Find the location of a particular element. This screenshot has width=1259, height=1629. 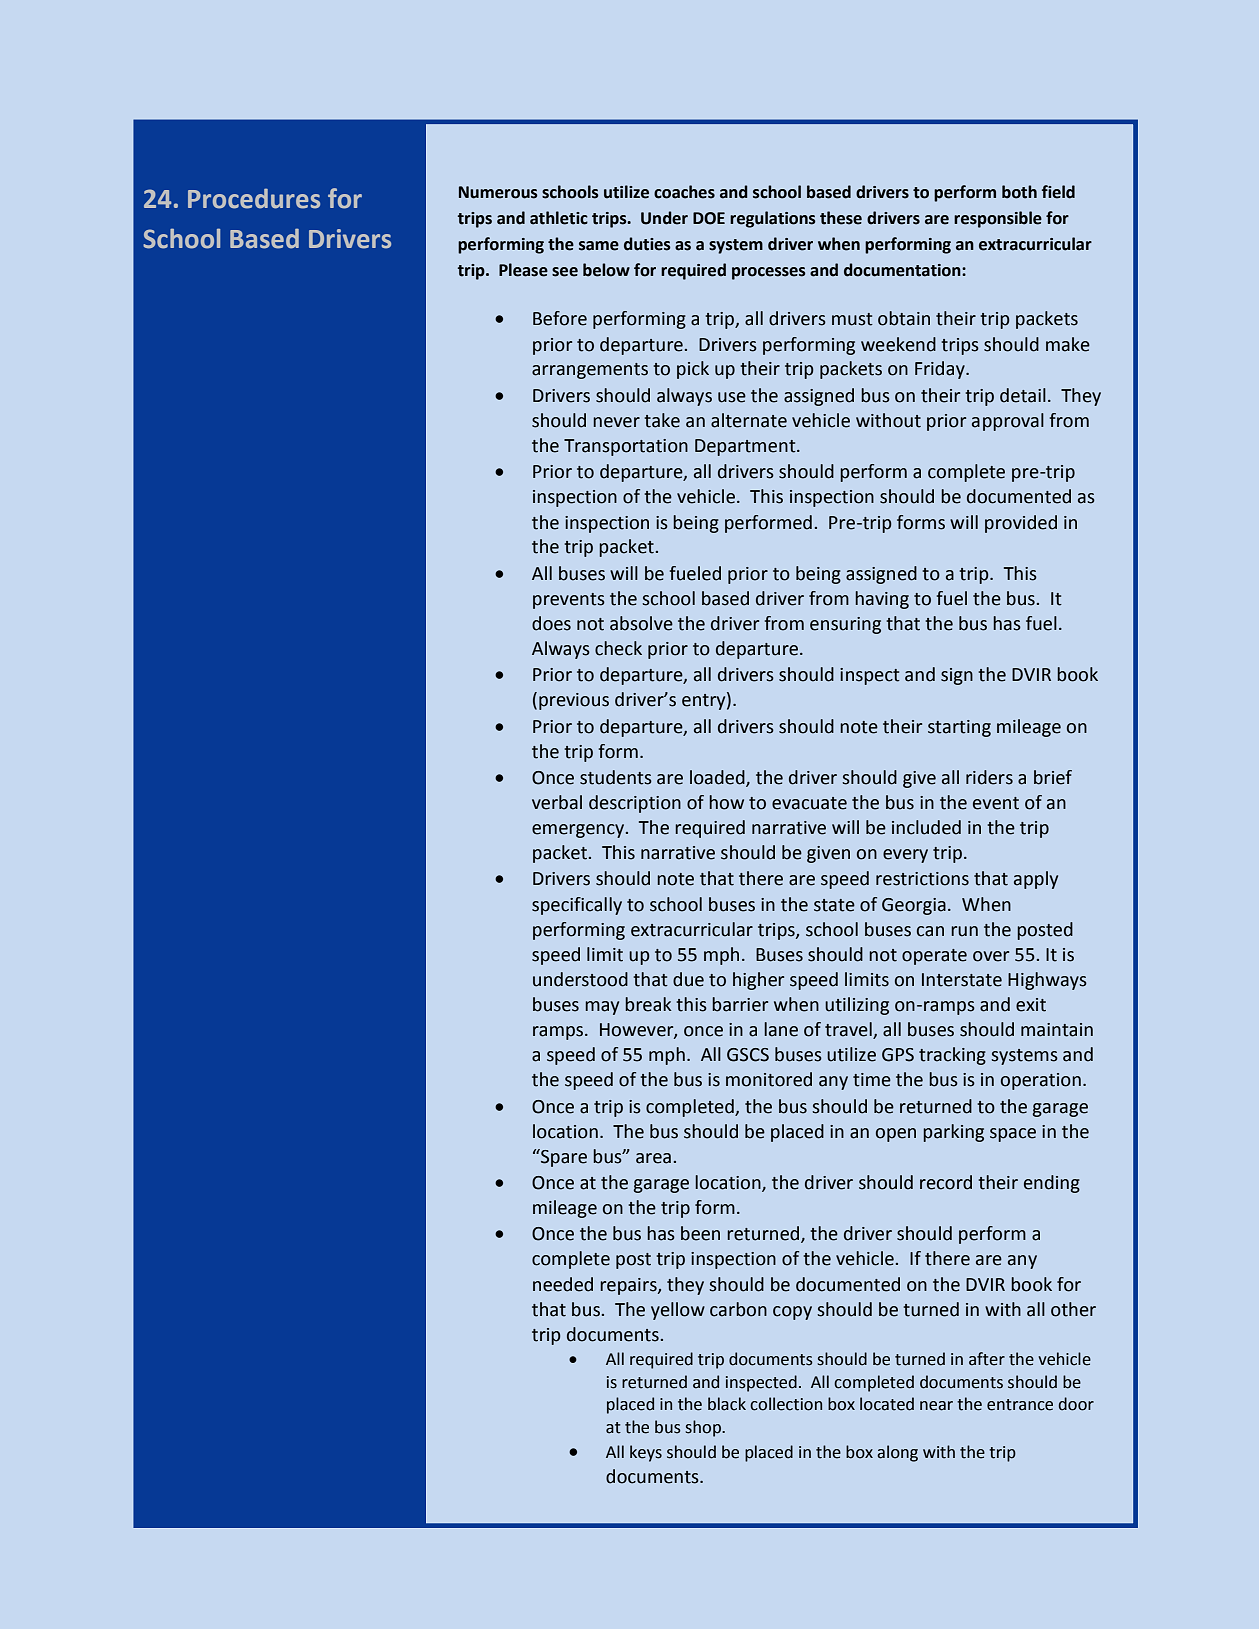

break is located at coordinates (648, 1004).
